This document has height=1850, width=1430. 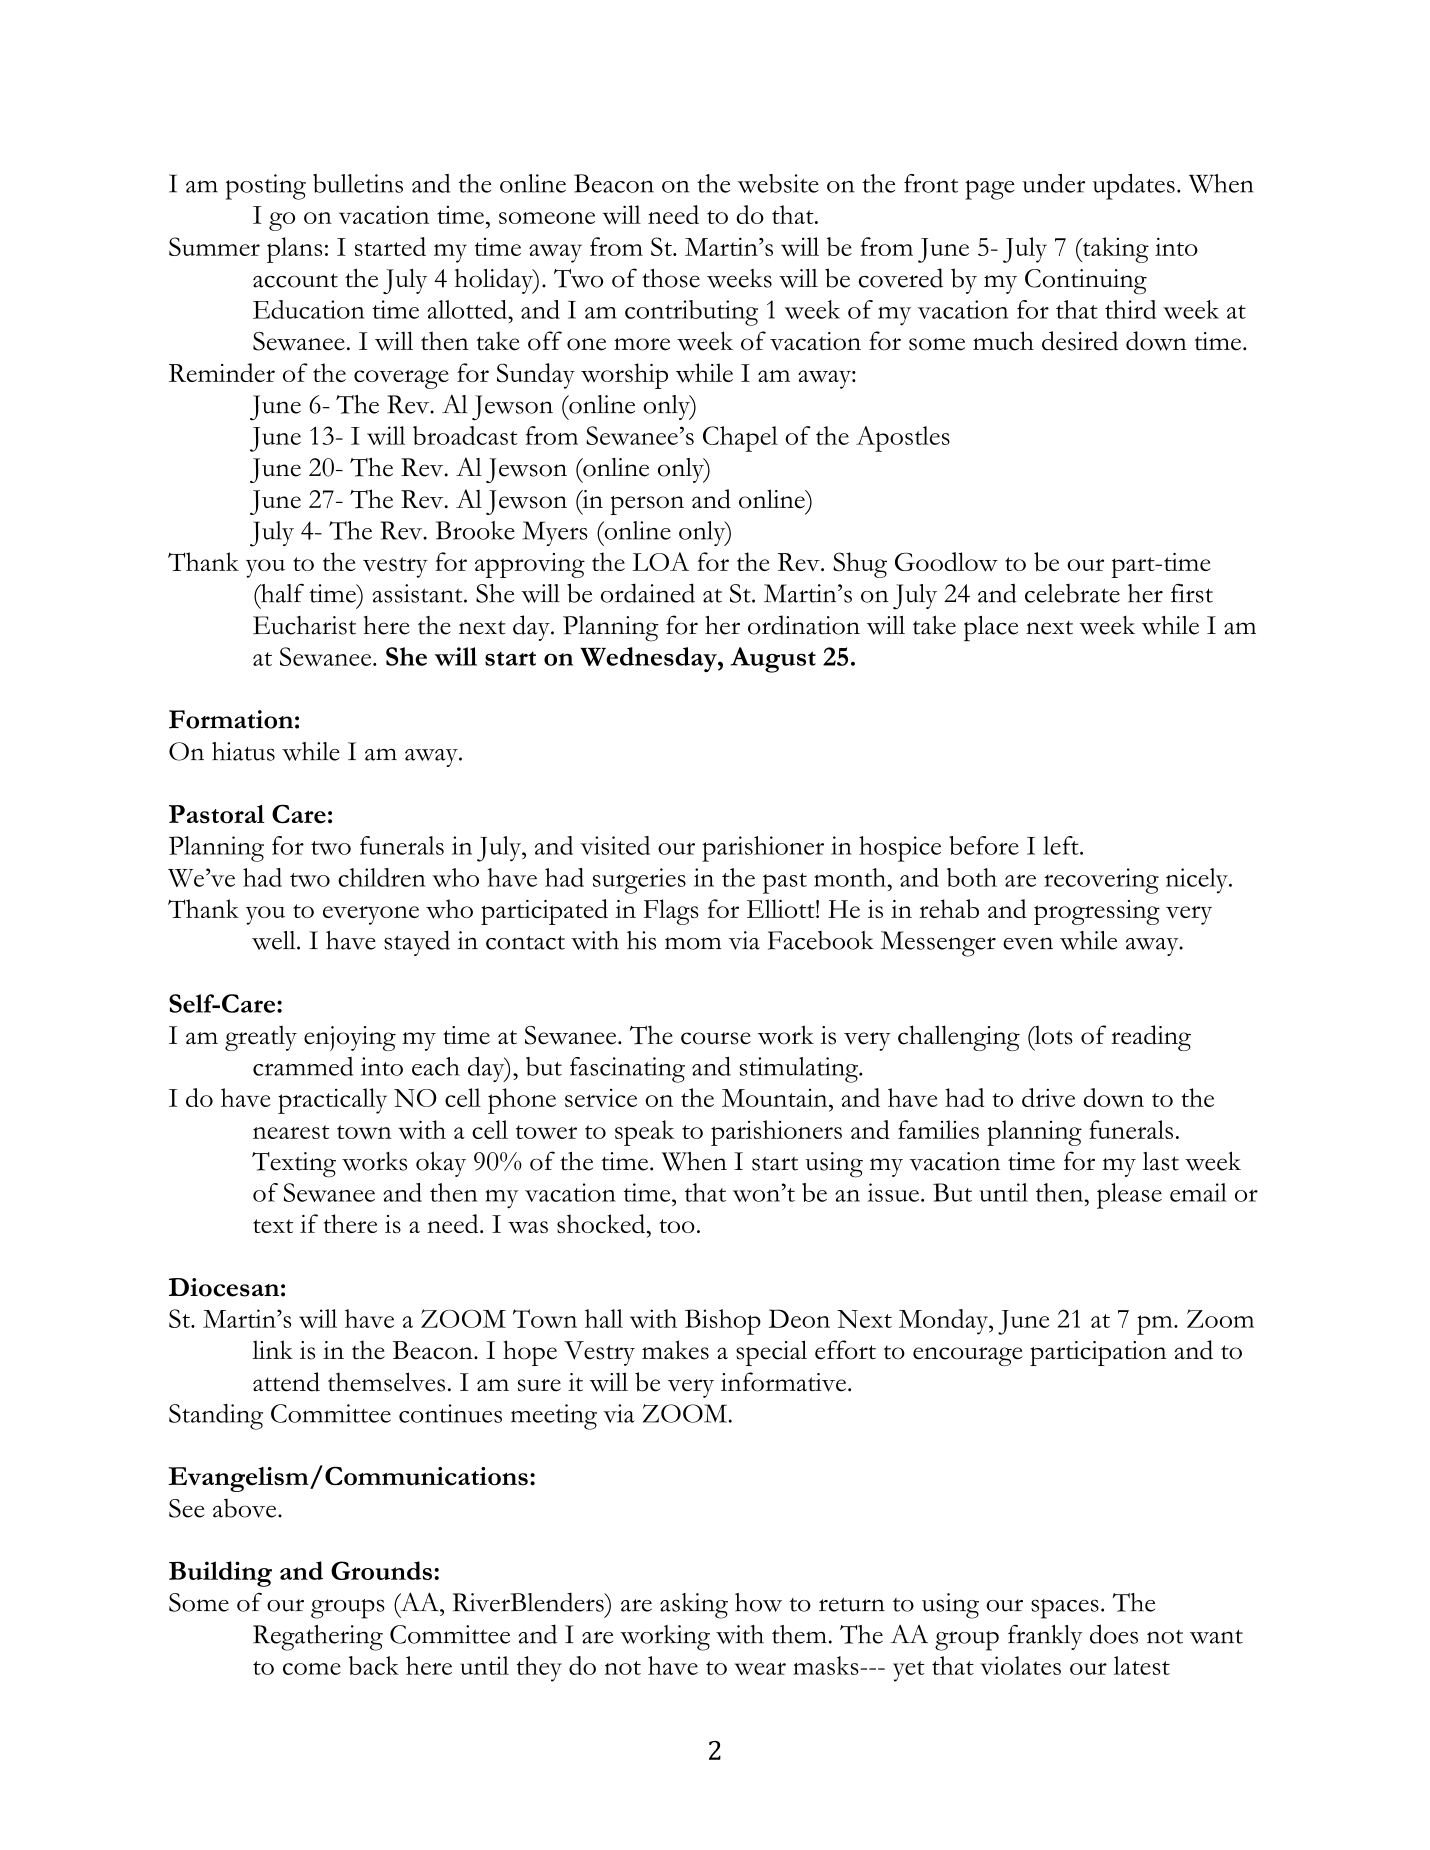 What do you see at coordinates (294, 250) in the document?
I see `plans` at bounding box center [294, 250].
